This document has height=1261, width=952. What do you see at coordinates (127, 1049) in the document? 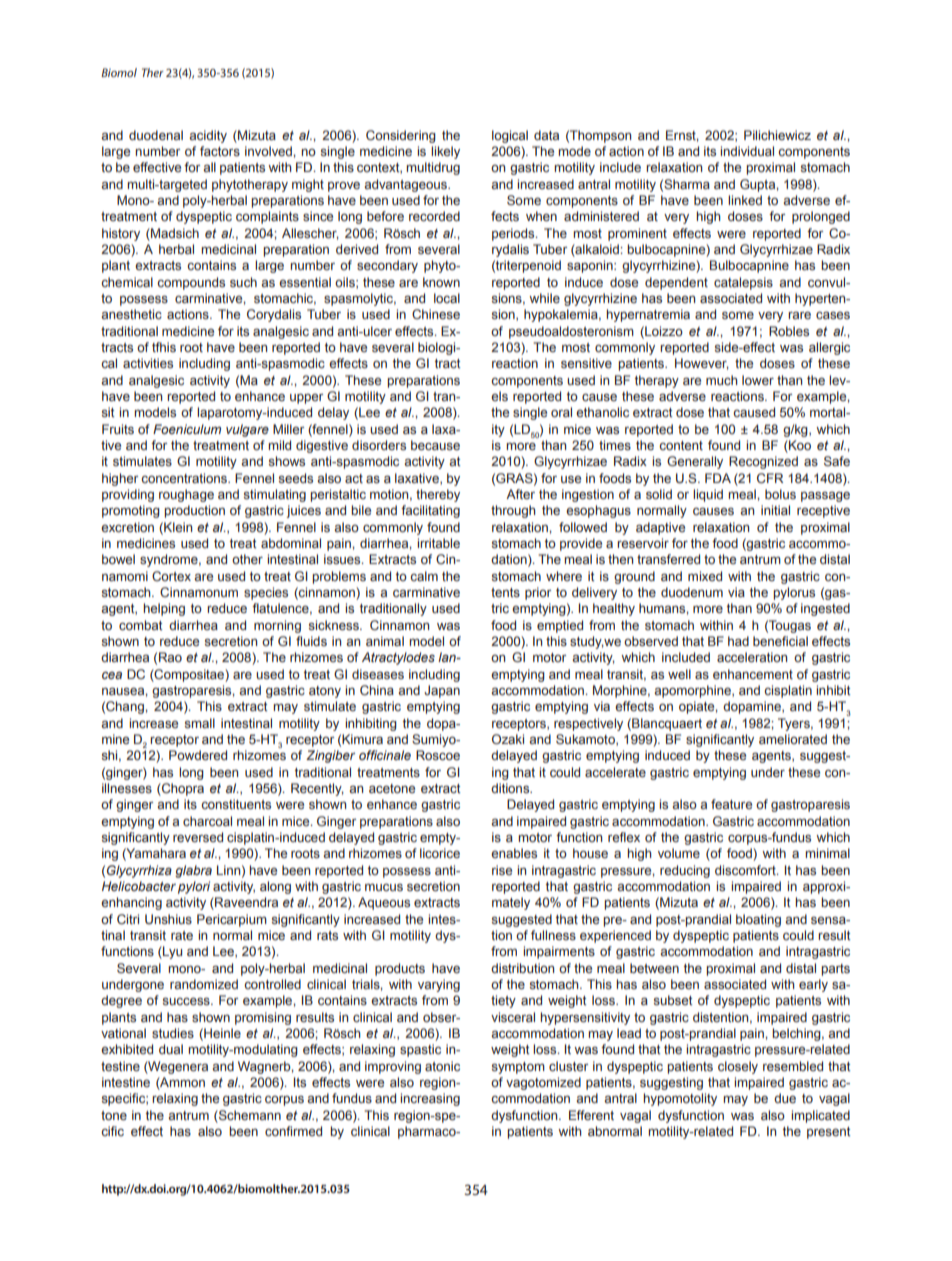
I see `exhibited` at bounding box center [127, 1049].
